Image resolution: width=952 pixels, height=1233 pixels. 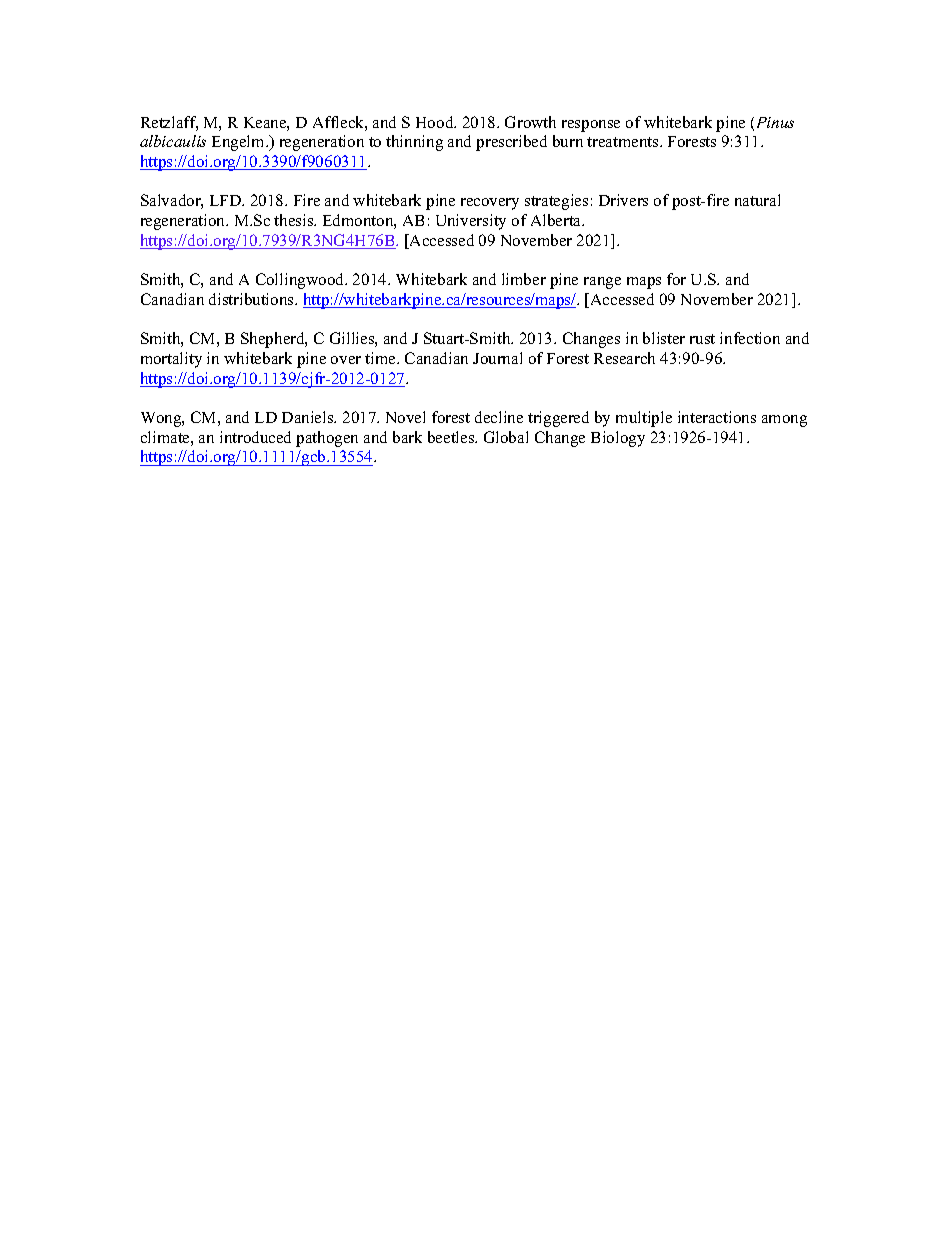 What do you see at coordinates (506, 437) in the image?
I see `Global` at bounding box center [506, 437].
